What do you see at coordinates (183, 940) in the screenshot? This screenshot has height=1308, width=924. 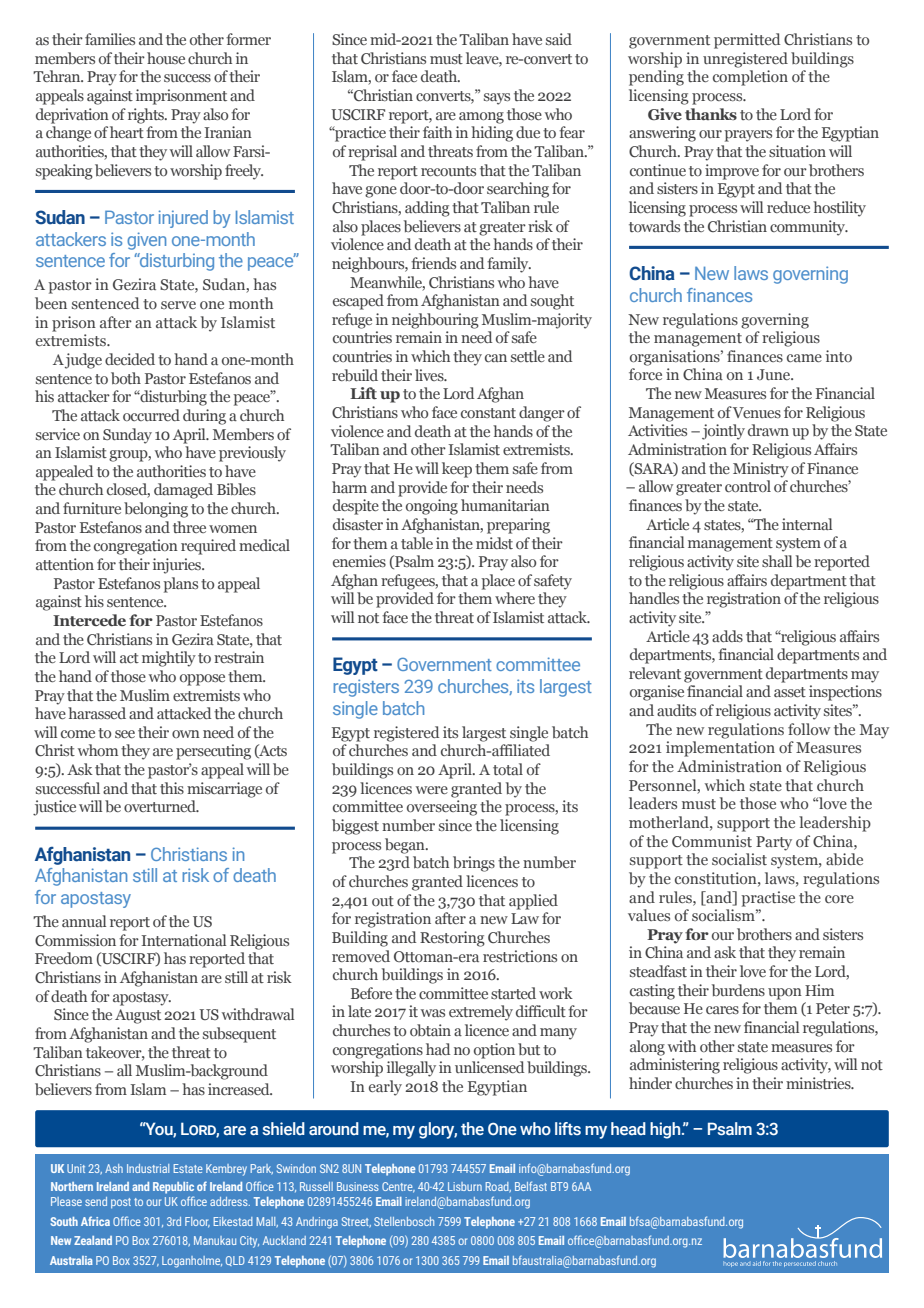 I see `International` at bounding box center [183, 940].
